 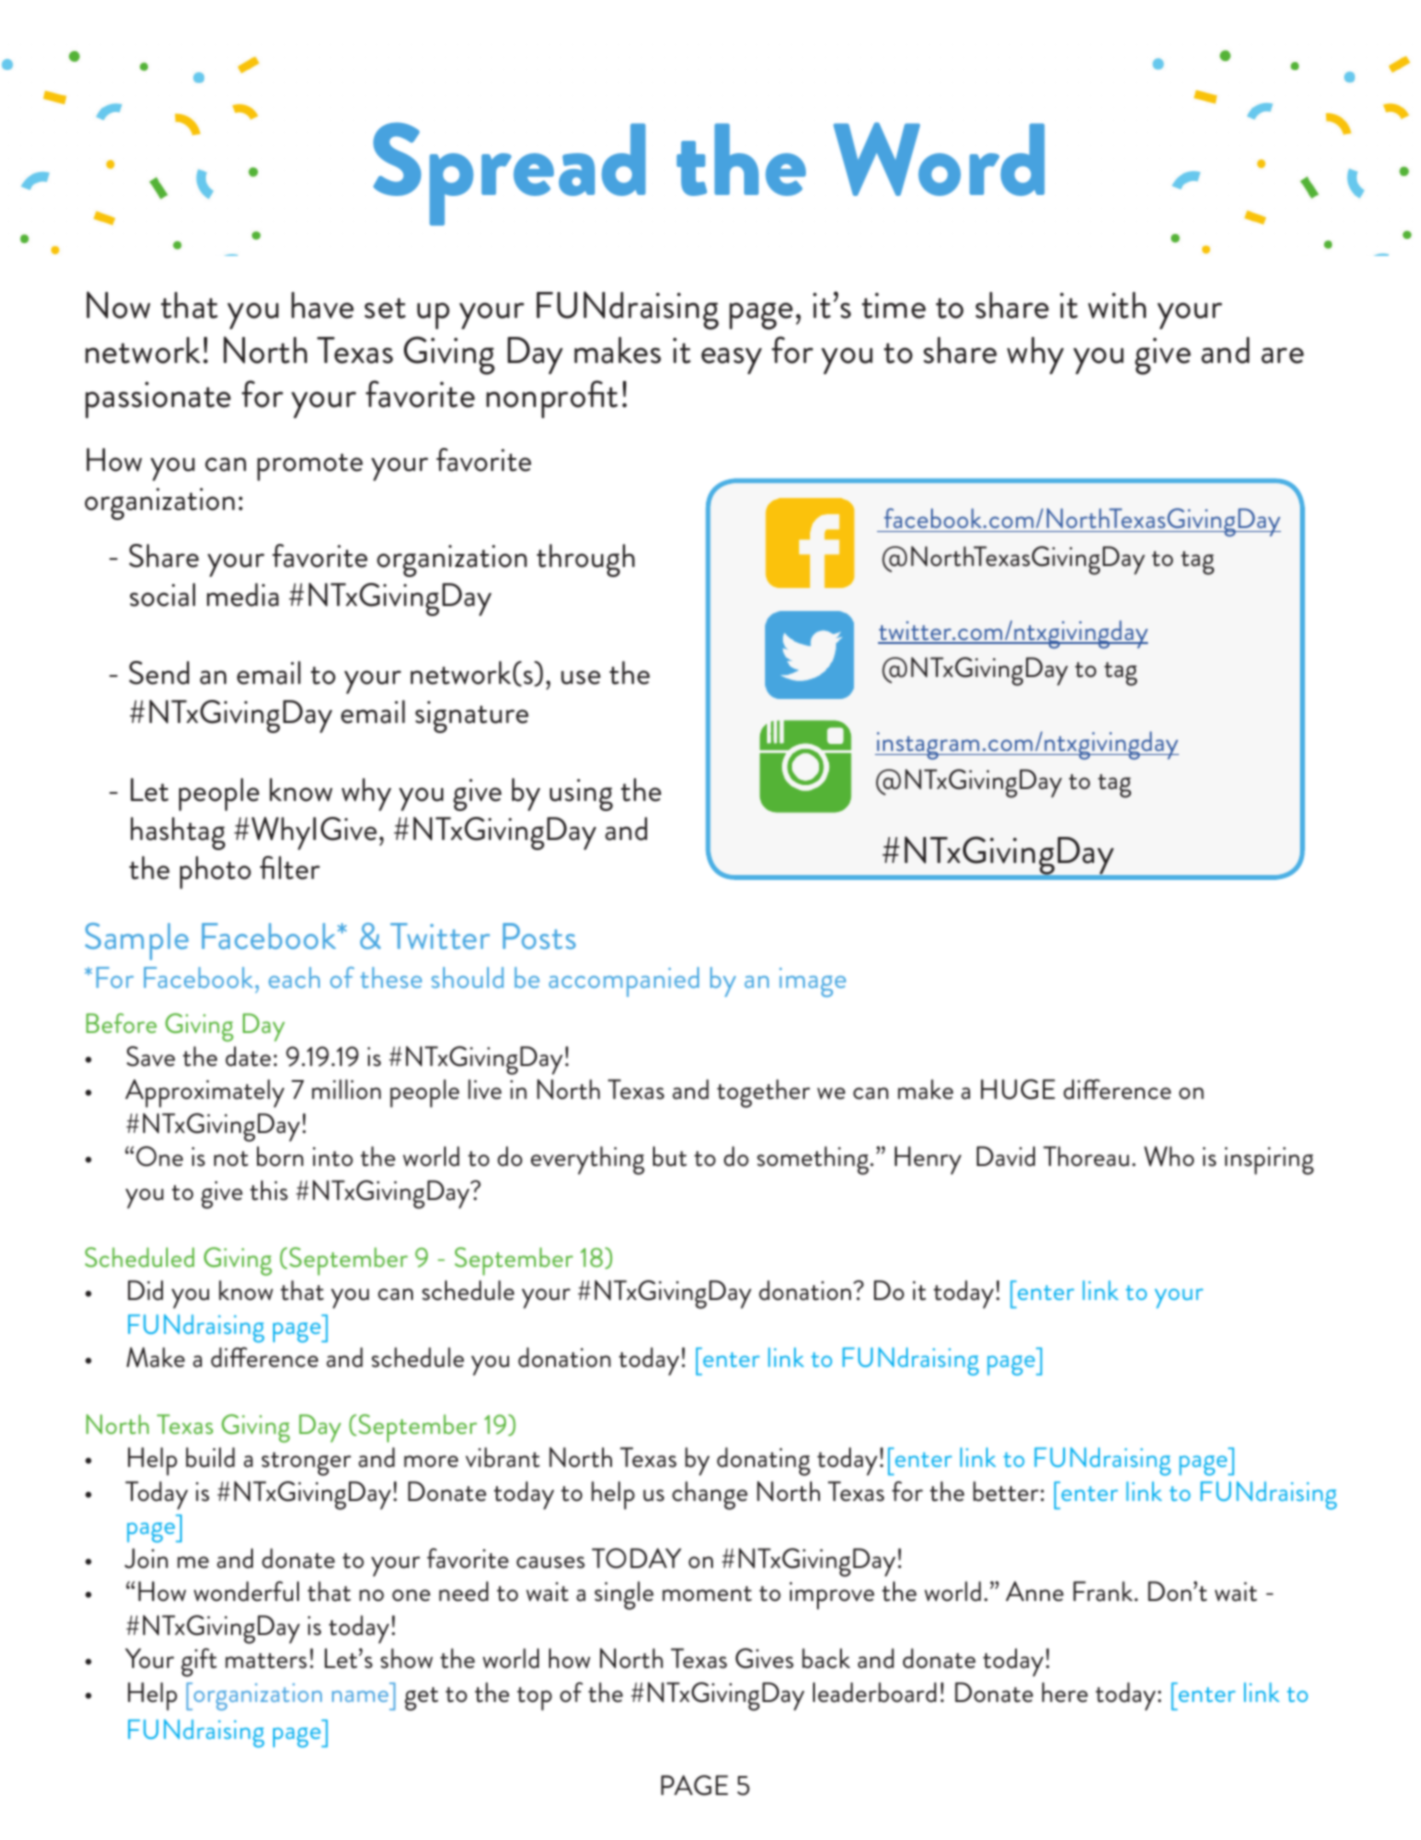 I want to click on each, so click(x=294, y=977).
